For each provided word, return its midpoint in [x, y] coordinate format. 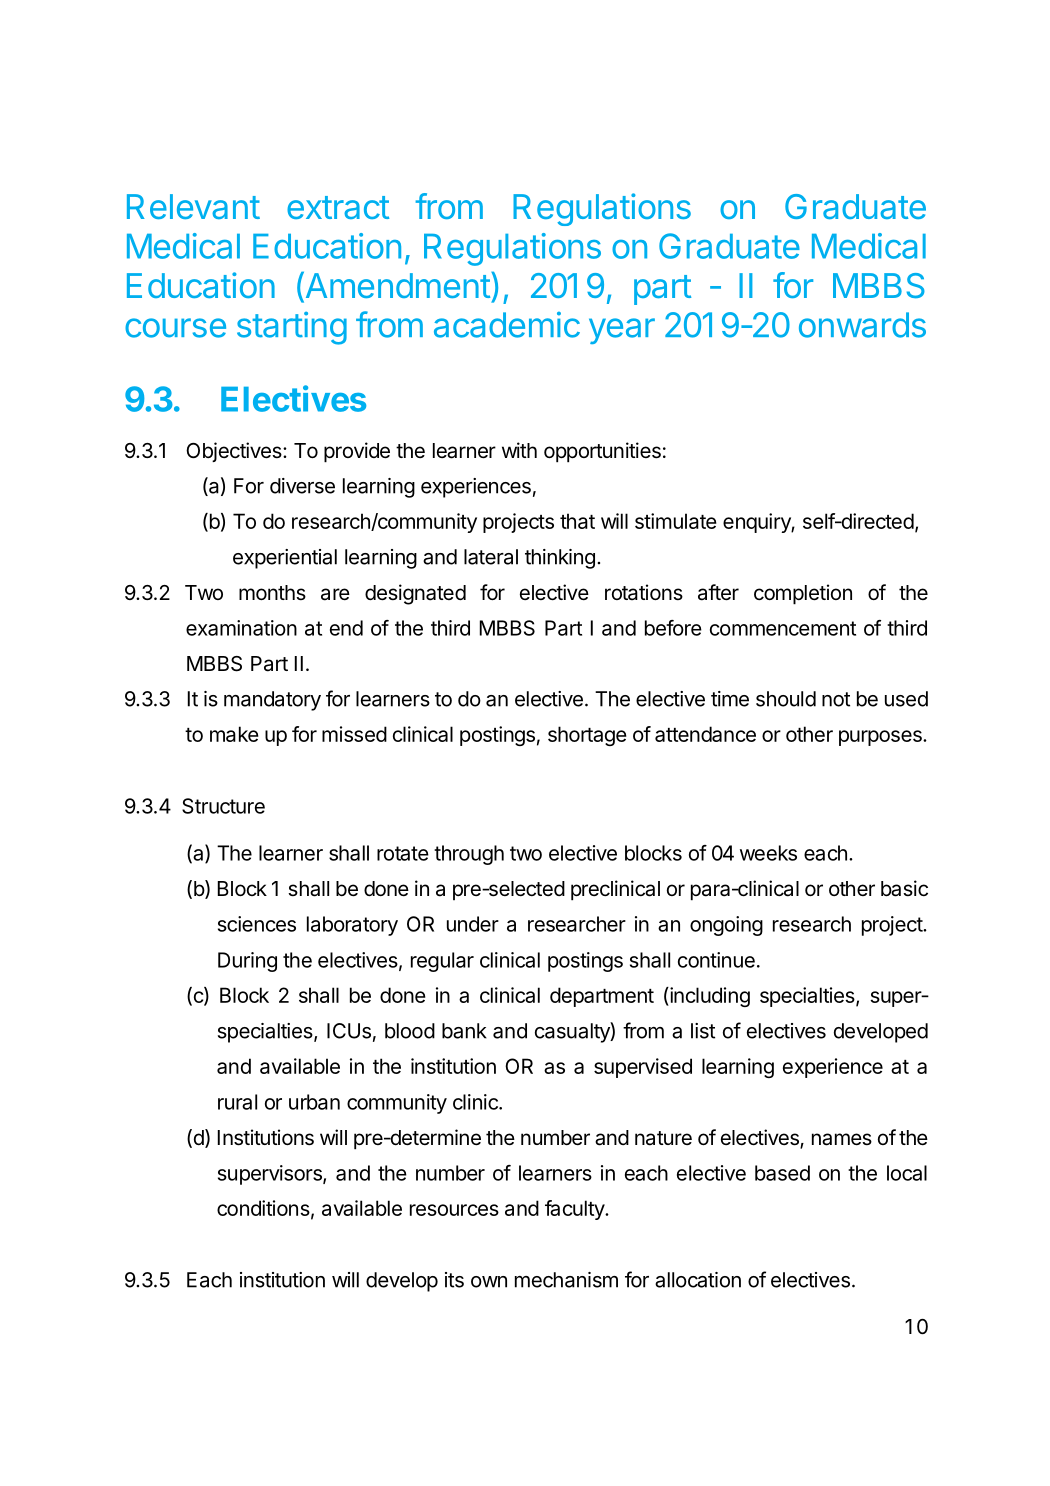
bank [464, 1031]
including [709, 997]
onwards [862, 325]
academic [507, 325]
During [247, 962]
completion [803, 594]
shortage [587, 736]
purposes [881, 738]
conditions [263, 1208]
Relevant [193, 206]
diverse [302, 486]
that [577, 521]
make [234, 734]
